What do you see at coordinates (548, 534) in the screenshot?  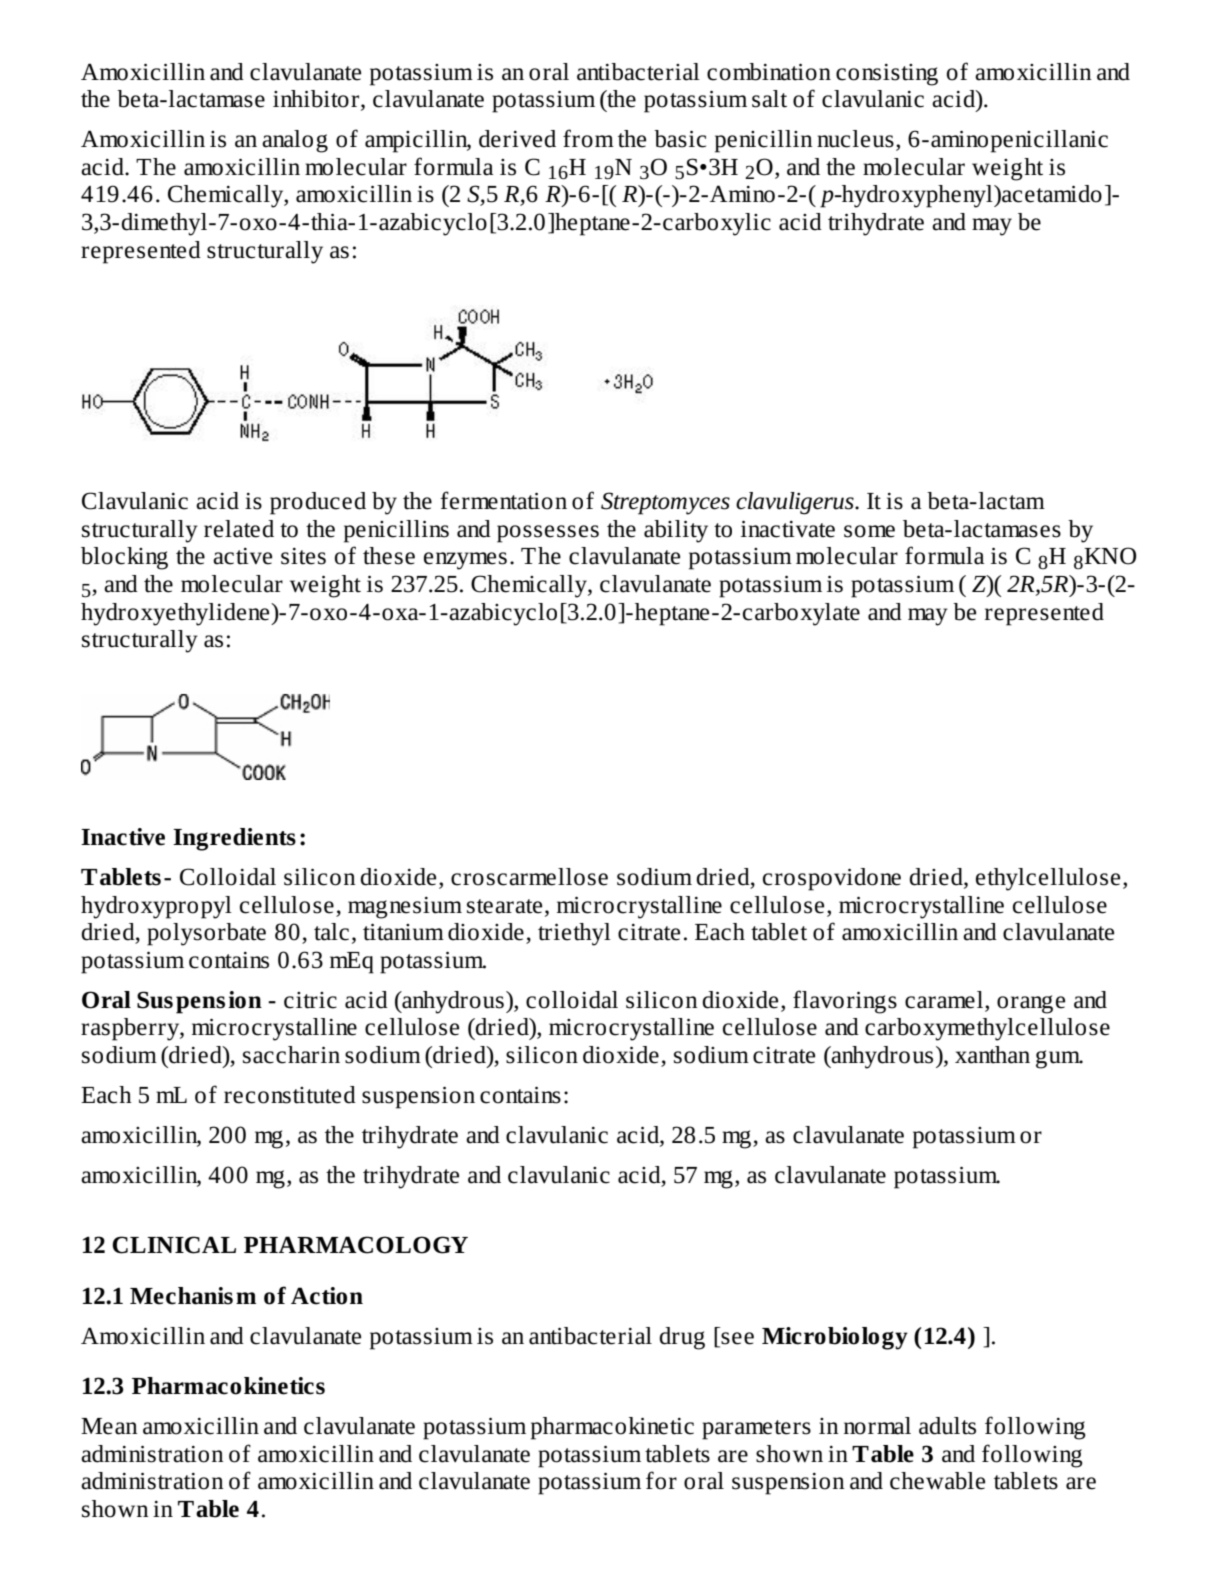 I see `possesses` at bounding box center [548, 534].
